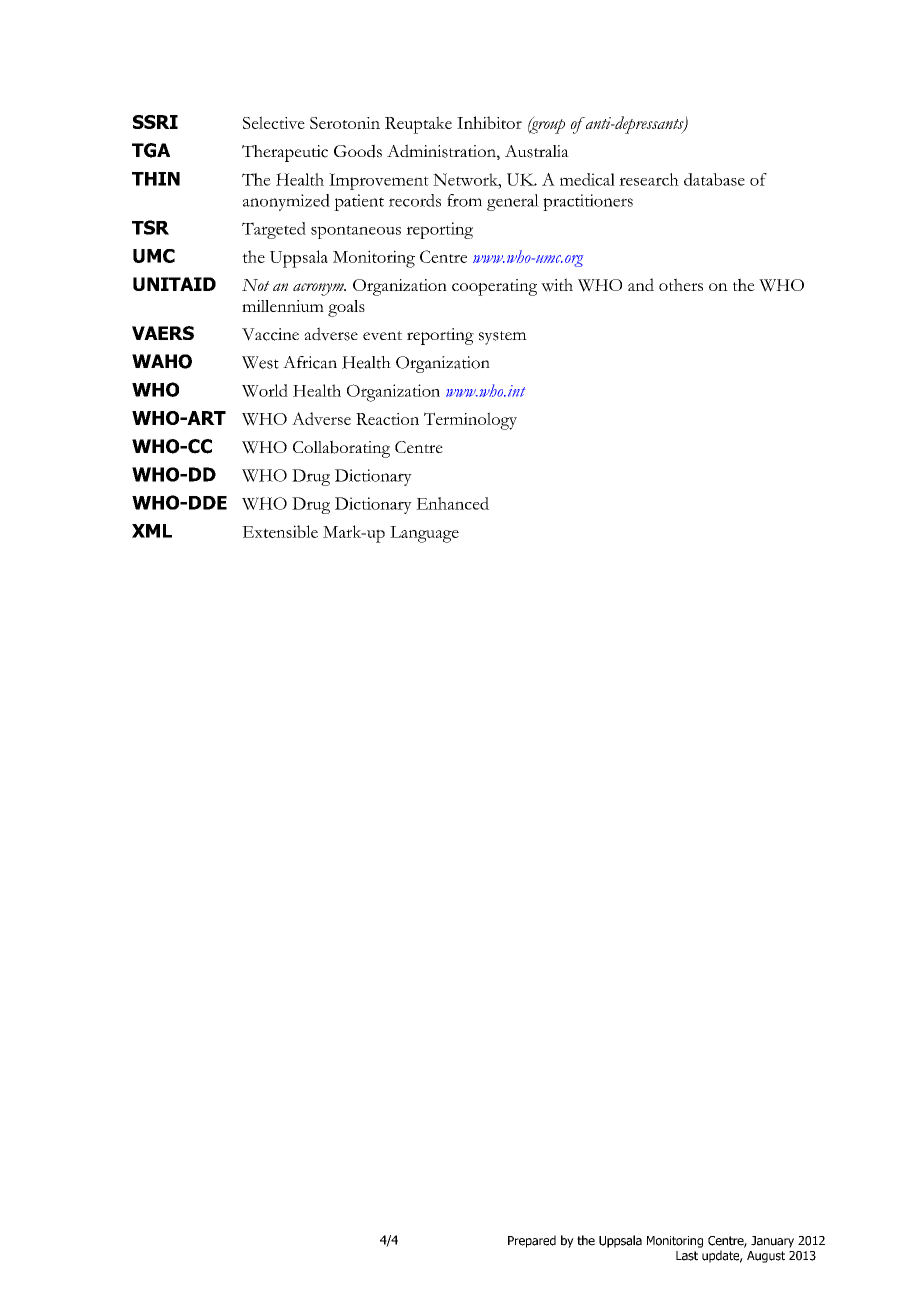 This screenshot has height=1308, width=924. I want to click on Therapeutic, so click(285, 153).
